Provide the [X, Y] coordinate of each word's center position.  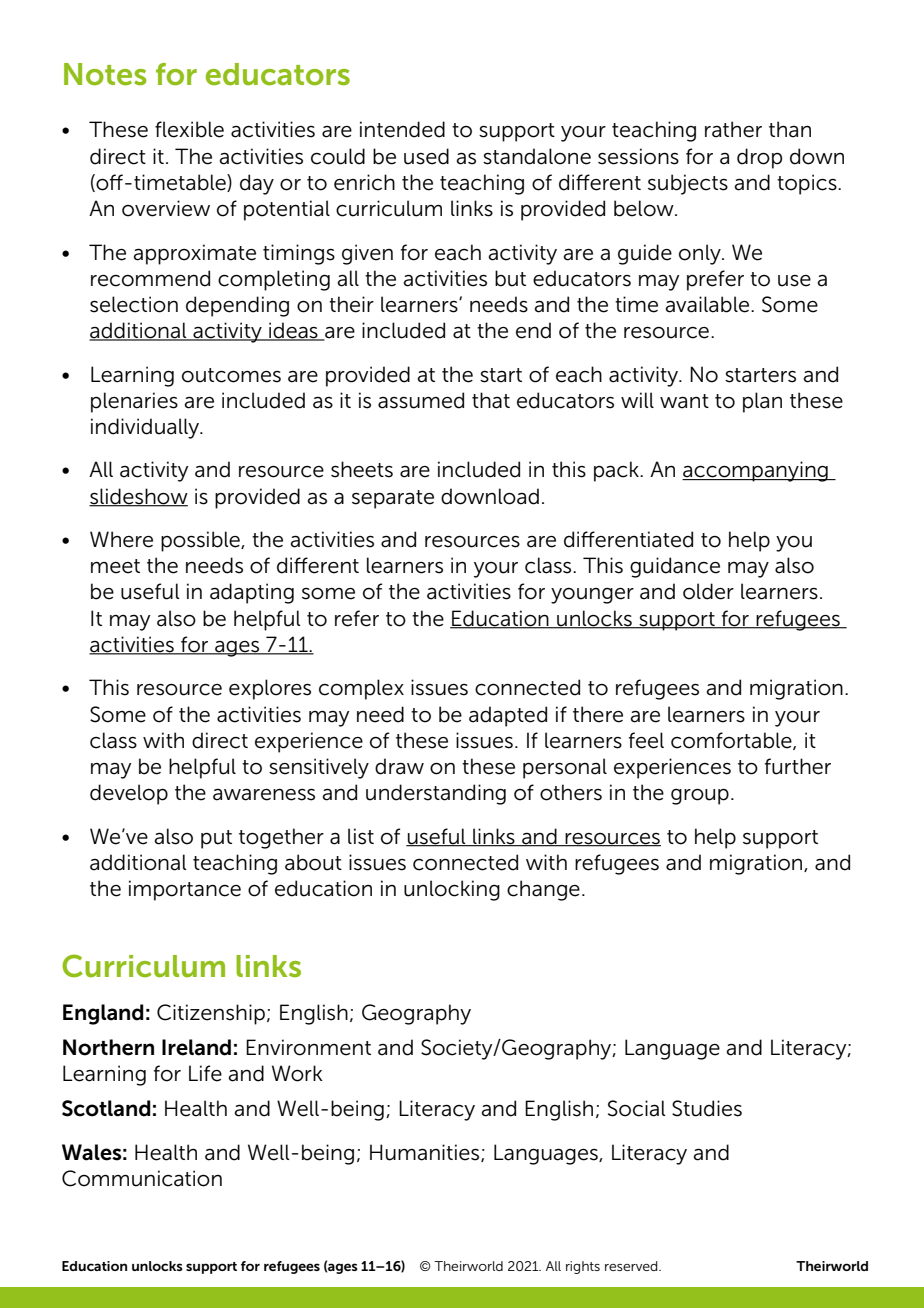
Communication [142, 1178]
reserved [632, 1266]
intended [402, 129]
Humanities [426, 1153]
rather [733, 129]
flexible [189, 129]
